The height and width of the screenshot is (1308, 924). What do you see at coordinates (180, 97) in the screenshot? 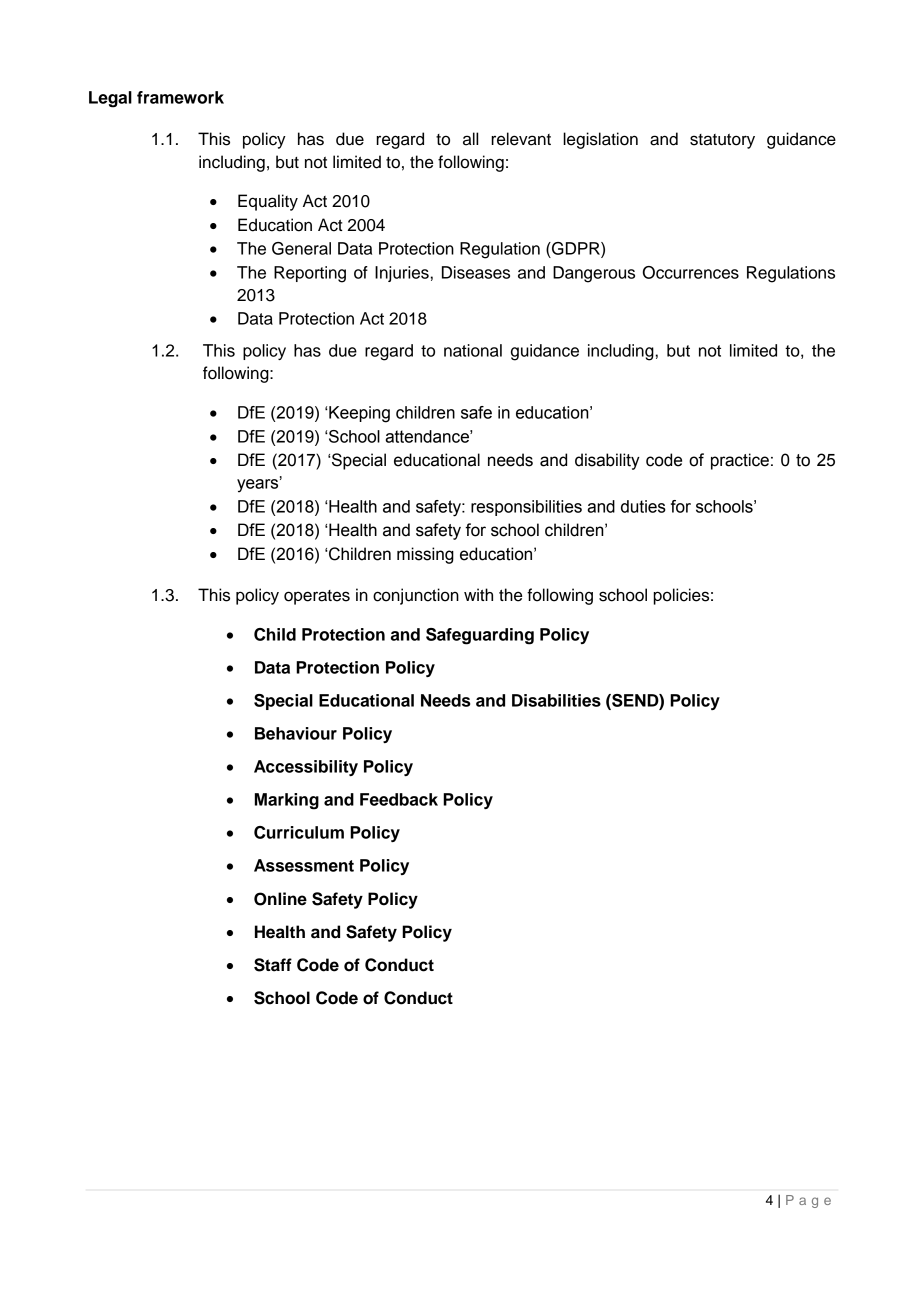
I see `framework` at bounding box center [180, 97].
